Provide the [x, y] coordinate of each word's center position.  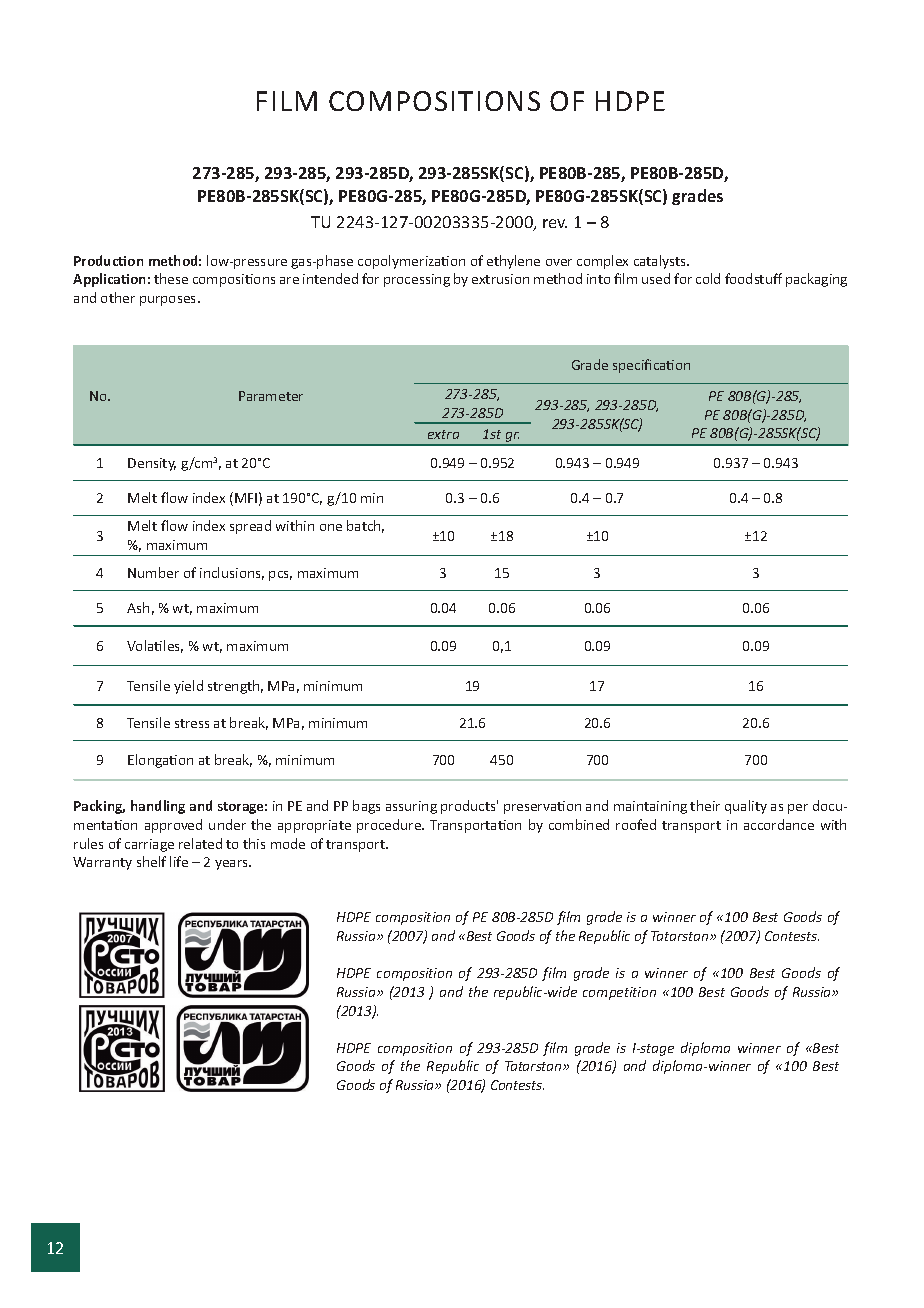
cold [708, 278]
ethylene [513, 262]
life [179, 861]
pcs [280, 576]
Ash [138, 607]
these [171, 278]
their [705, 805]
